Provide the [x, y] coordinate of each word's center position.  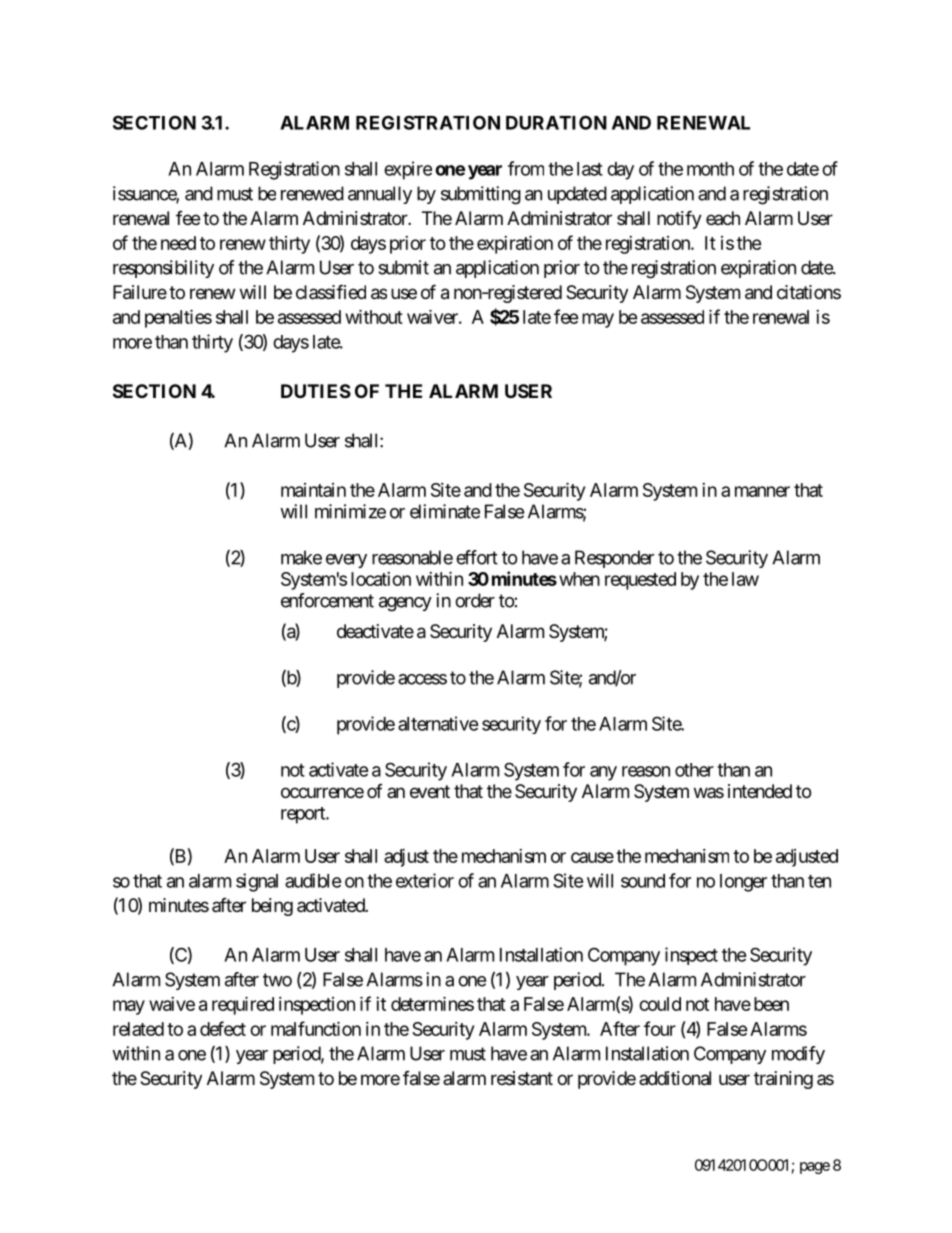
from [526, 168]
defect [223, 1028]
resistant [522, 1078]
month [710, 169]
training [783, 1080]
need [178, 243]
